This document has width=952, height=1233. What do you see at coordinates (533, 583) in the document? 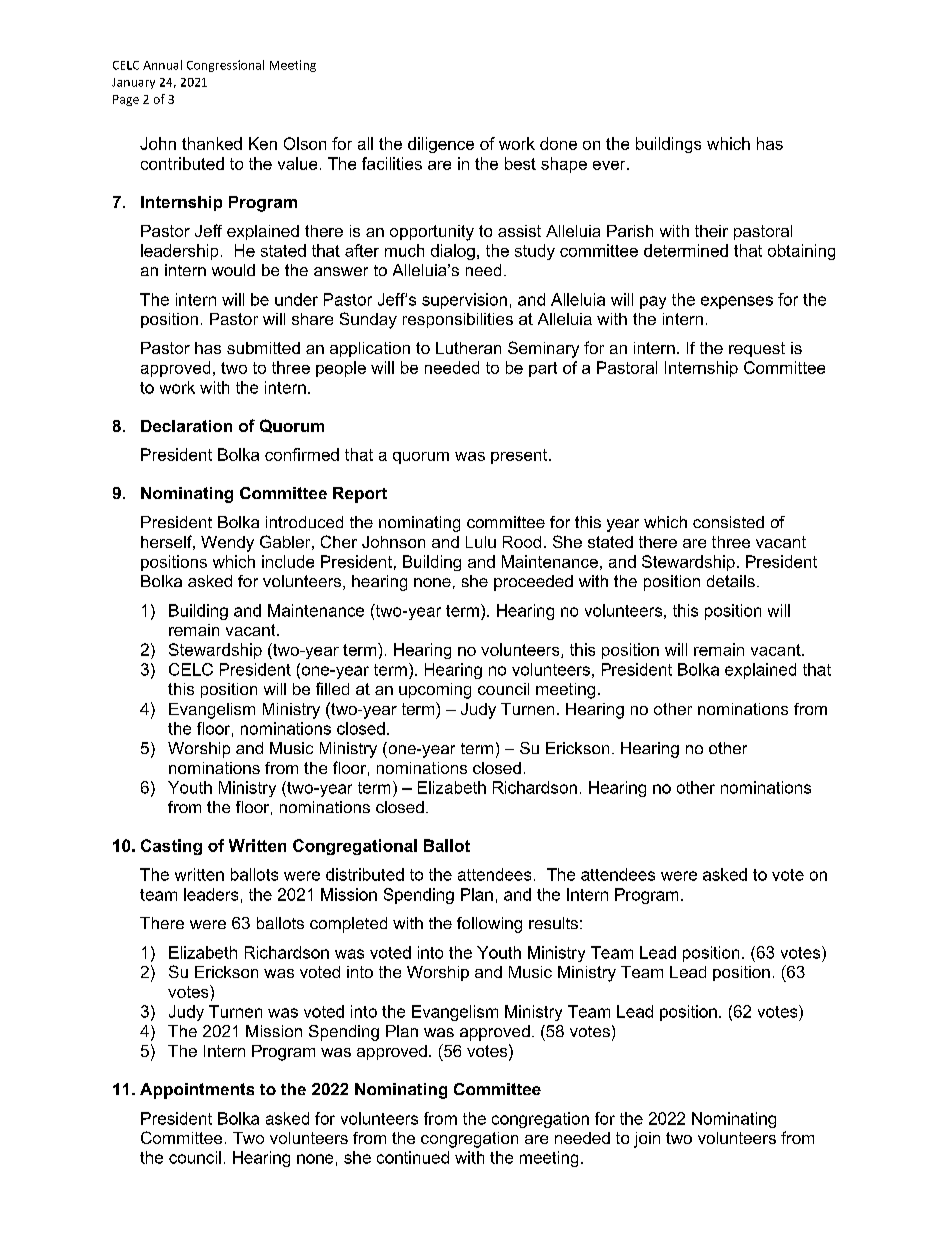
I see `proceeded` at bounding box center [533, 583].
